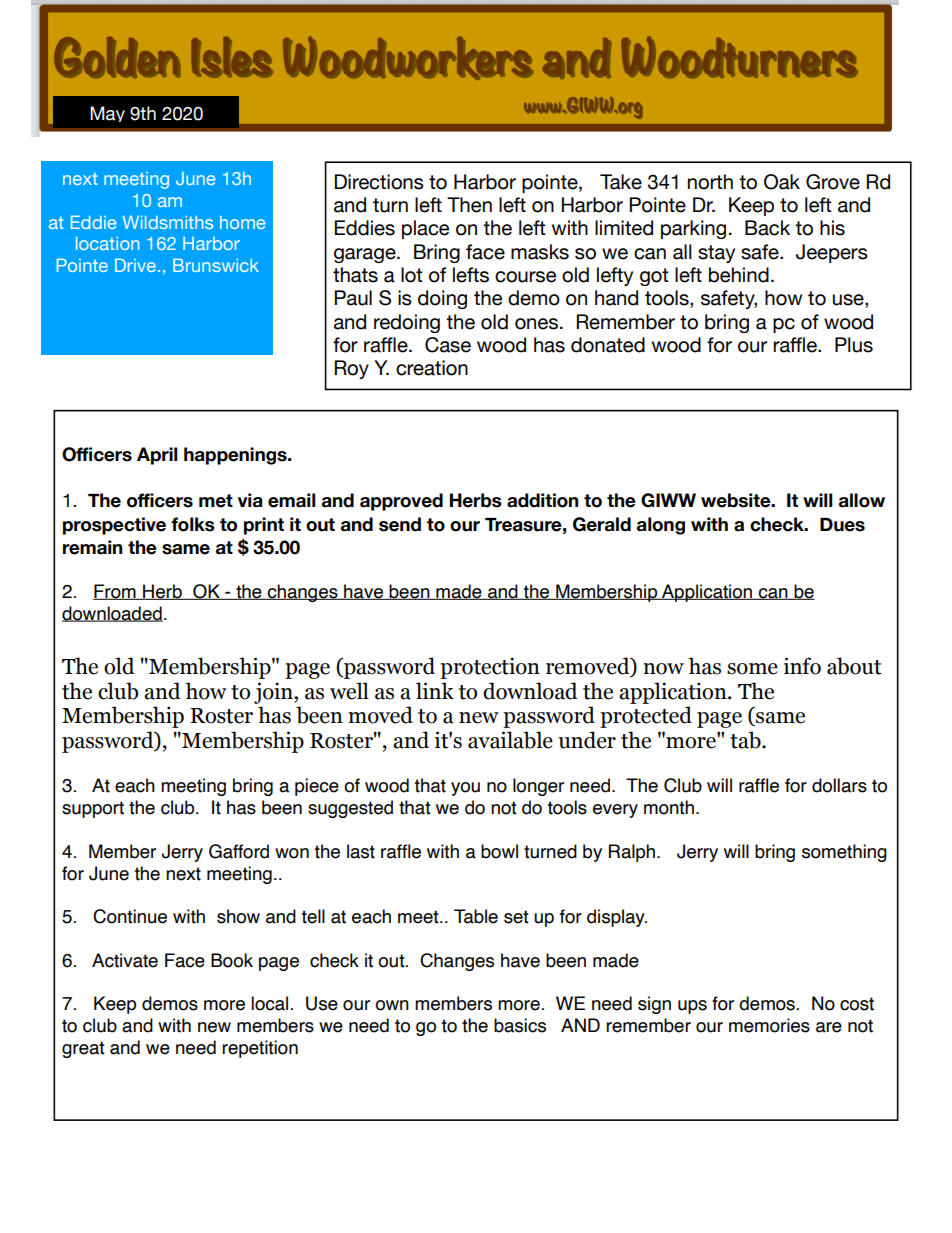 The width and height of the image is (952, 1233). I want to click on Plus, so click(854, 345).
